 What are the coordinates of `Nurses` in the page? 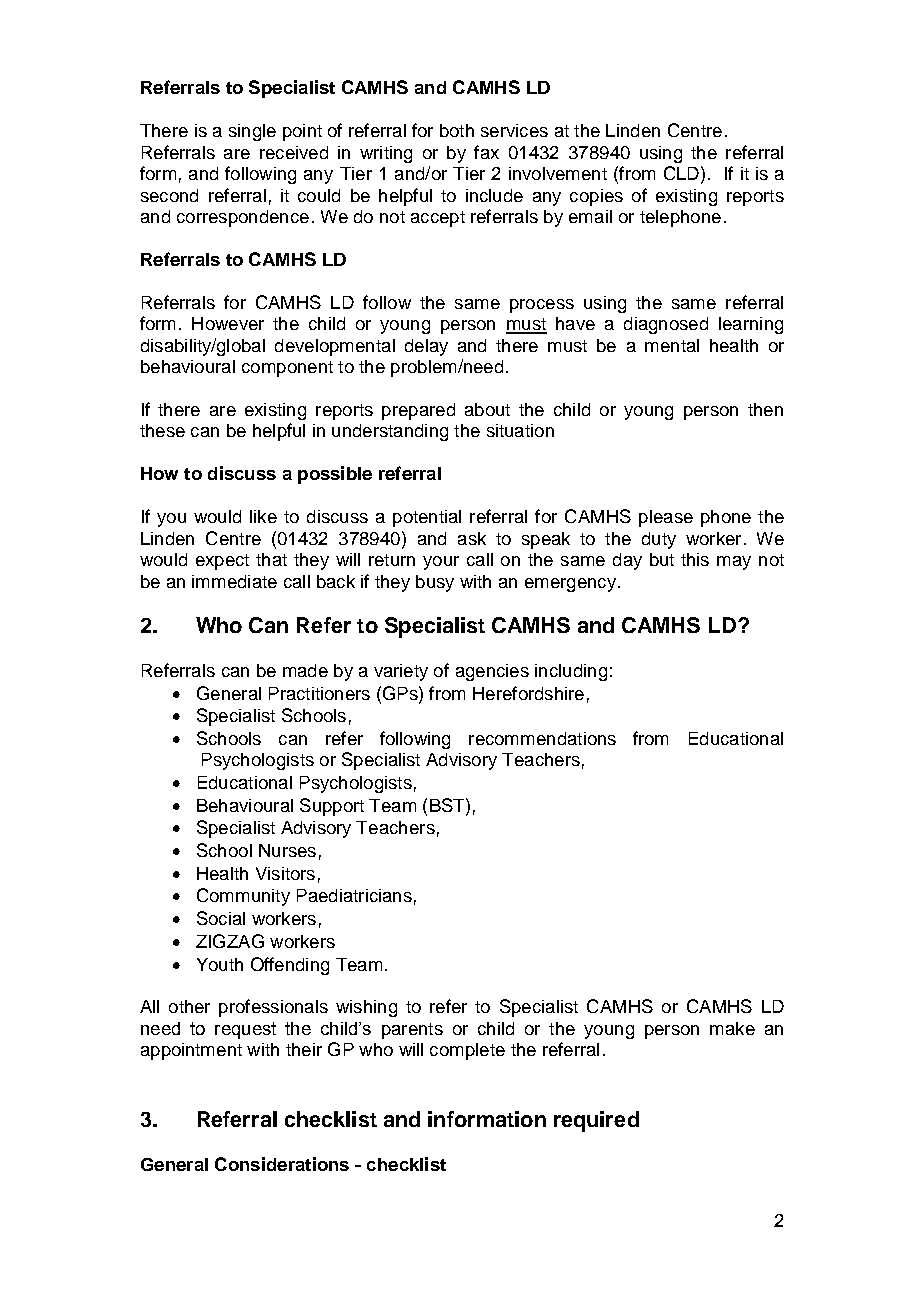 It's located at (287, 850).
